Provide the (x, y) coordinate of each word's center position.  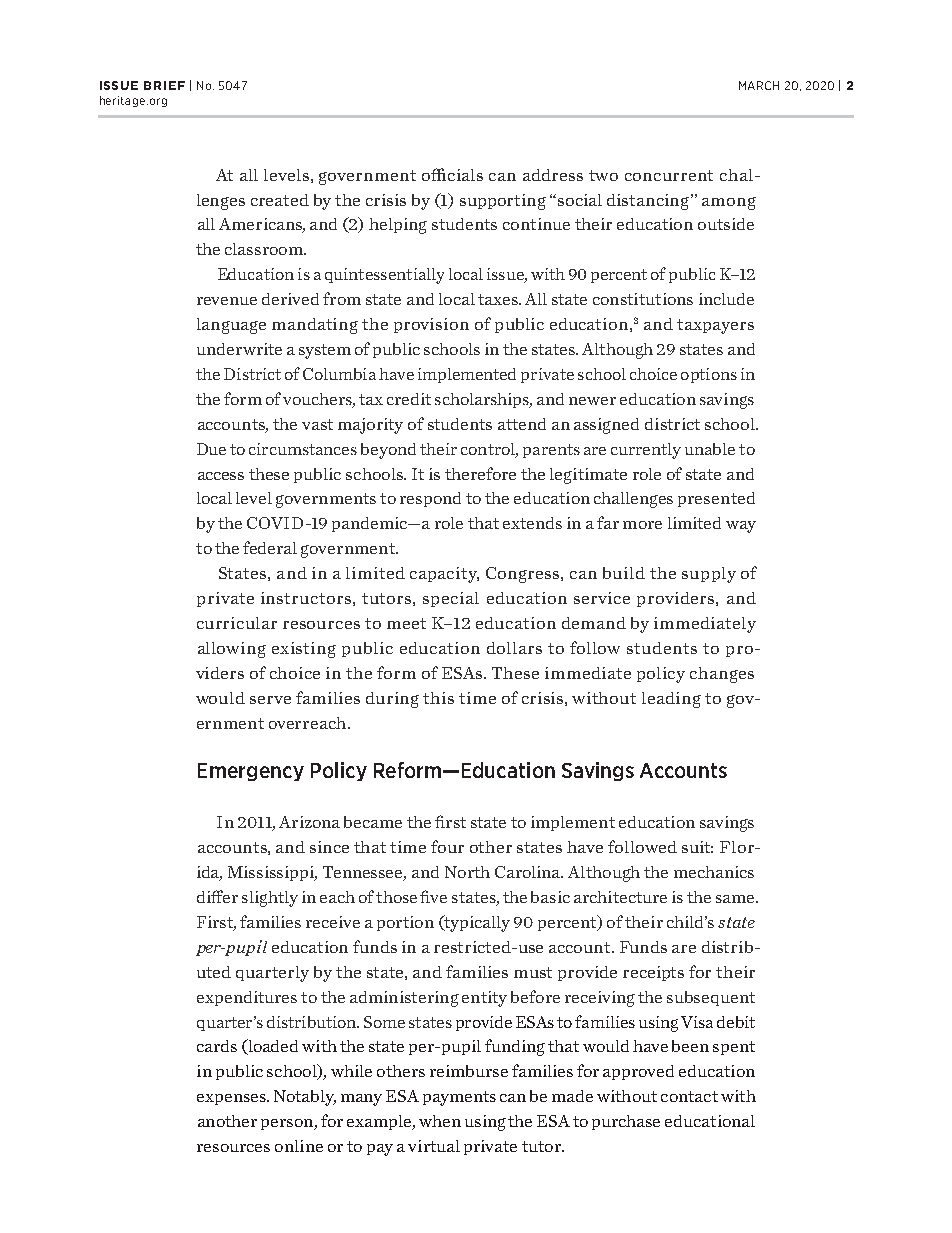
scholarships (483, 400)
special (451, 599)
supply (709, 575)
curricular (237, 623)
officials (452, 174)
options (709, 375)
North (467, 872)
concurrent (669, 175)
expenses (232, 1099)
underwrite (239, 349)
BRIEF (164, 85)
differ (217, 896)
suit (697, 847)
